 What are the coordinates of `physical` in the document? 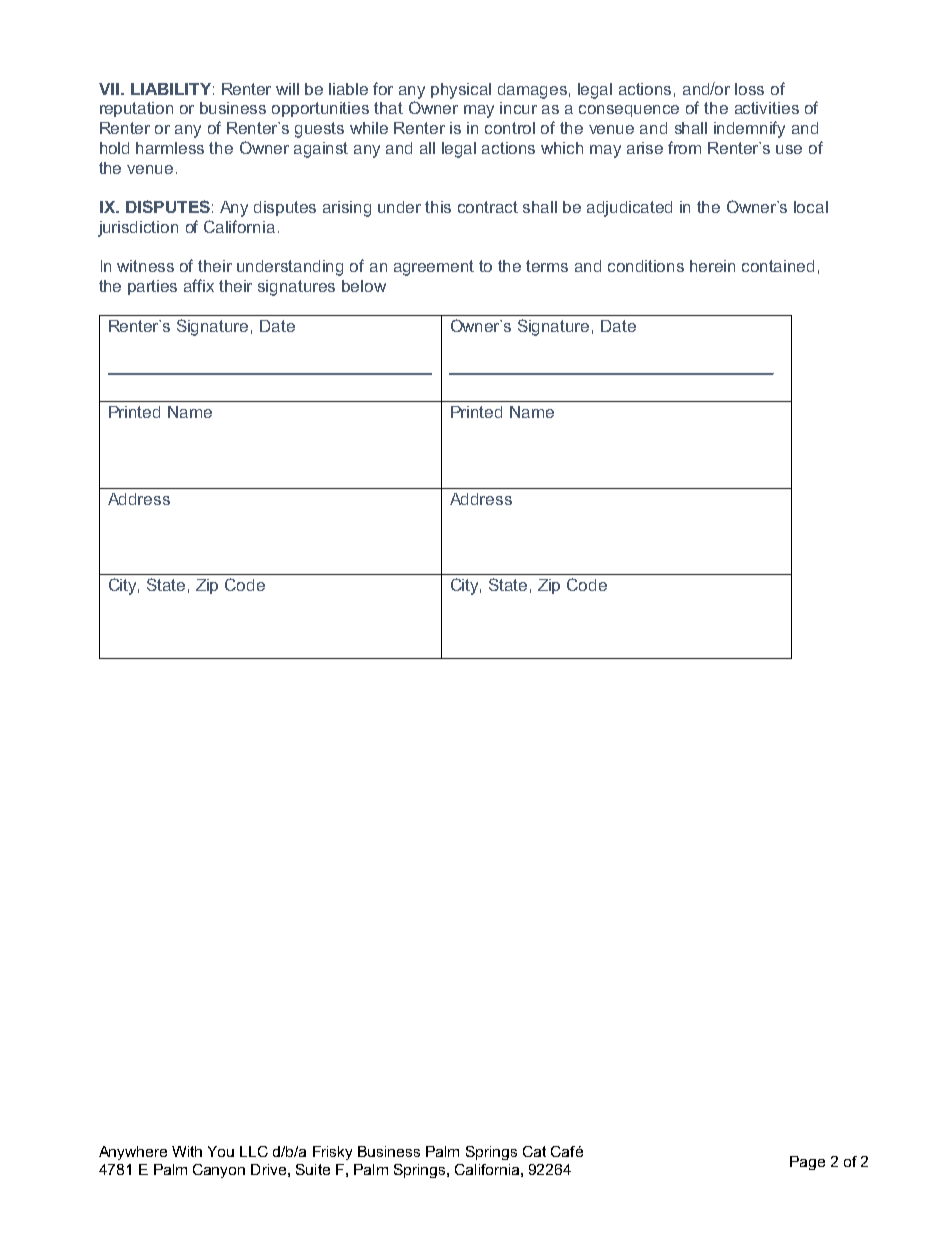 It's located at (461, 91).
